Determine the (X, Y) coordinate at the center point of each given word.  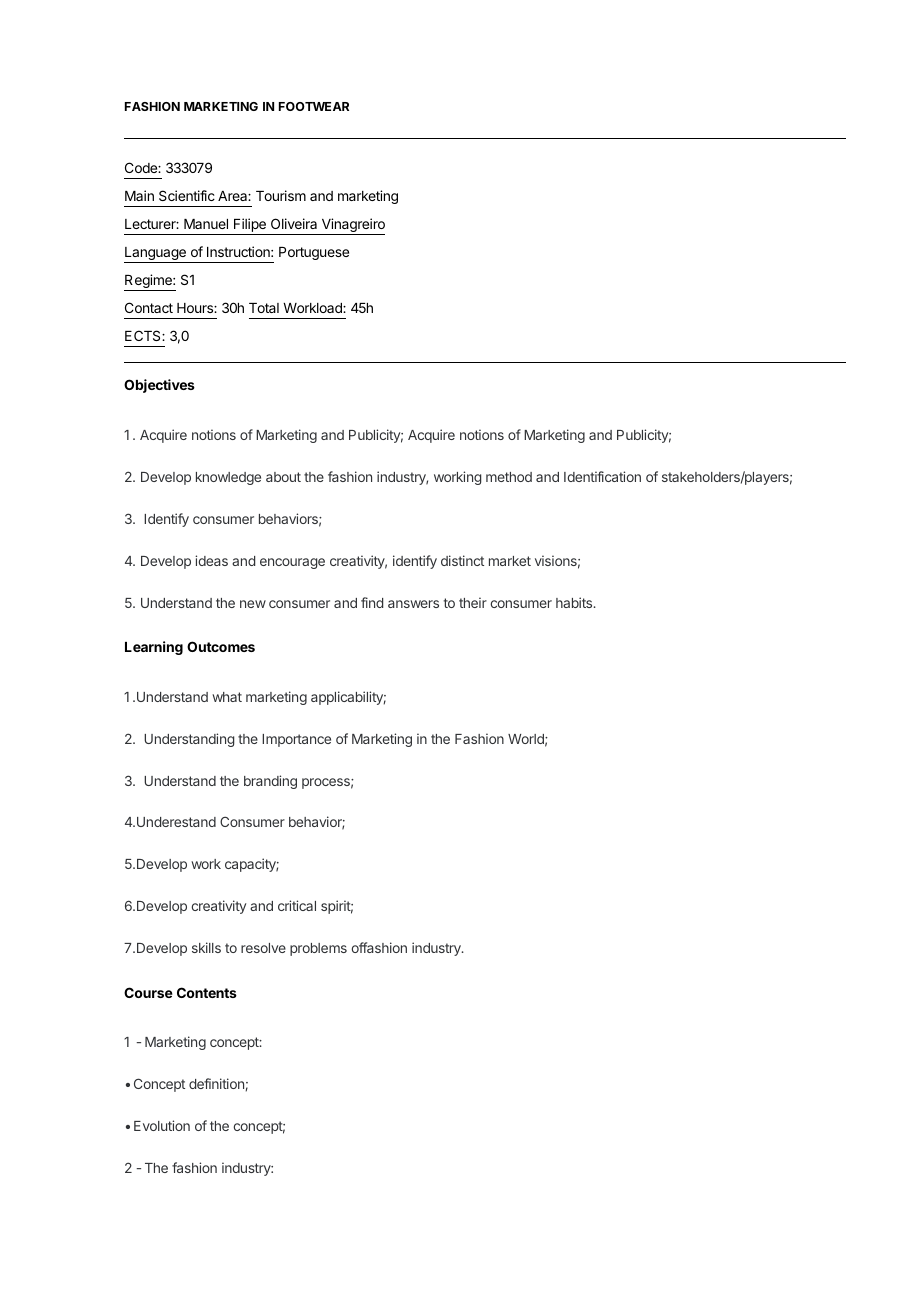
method (509, 477)
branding (270, 782)
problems (318, 949)
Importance (296, 740)
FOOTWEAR (314, 106)
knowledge (228, 478)
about (283, 477)
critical (297, 905)
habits (575, 602)
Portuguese (314, 253)
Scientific (187, 195)
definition (216, 1083)
